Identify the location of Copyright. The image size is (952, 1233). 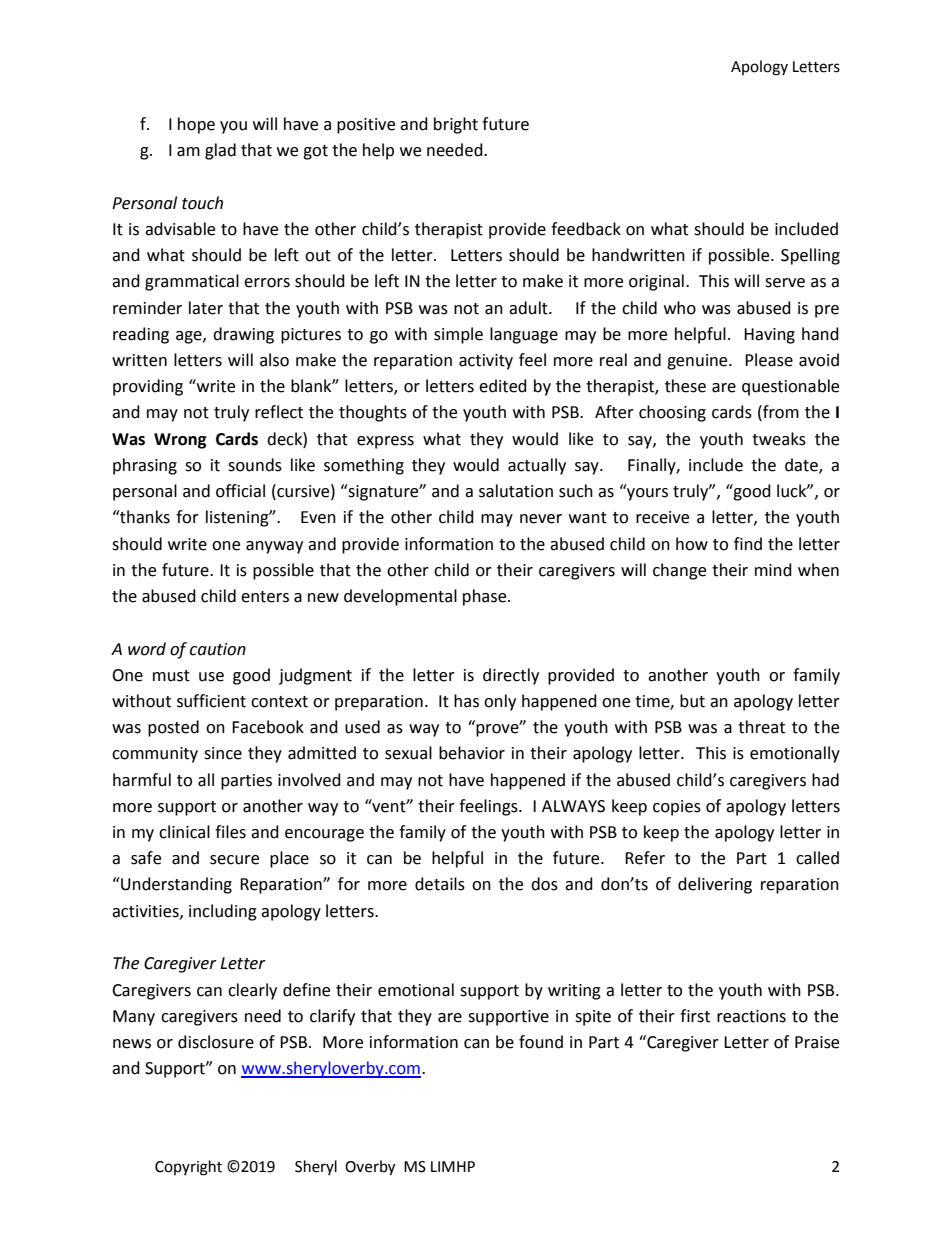
(188, 1168).
